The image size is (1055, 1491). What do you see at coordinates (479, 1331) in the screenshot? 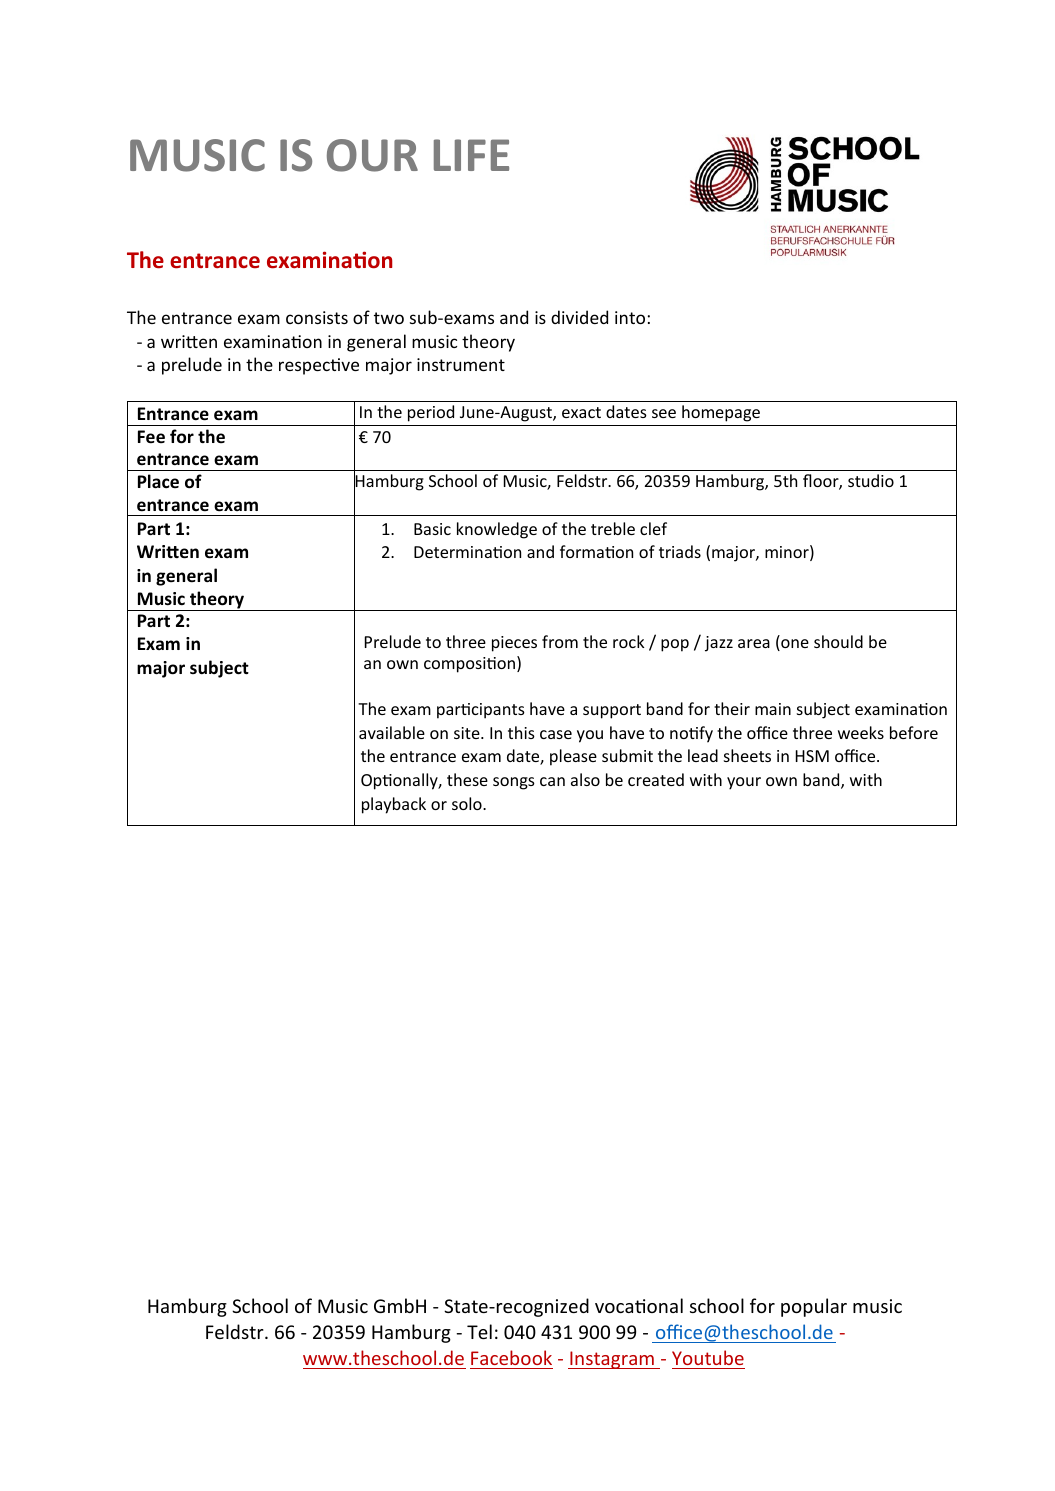
I see `Tel` at bounding box center [479, 1331].
